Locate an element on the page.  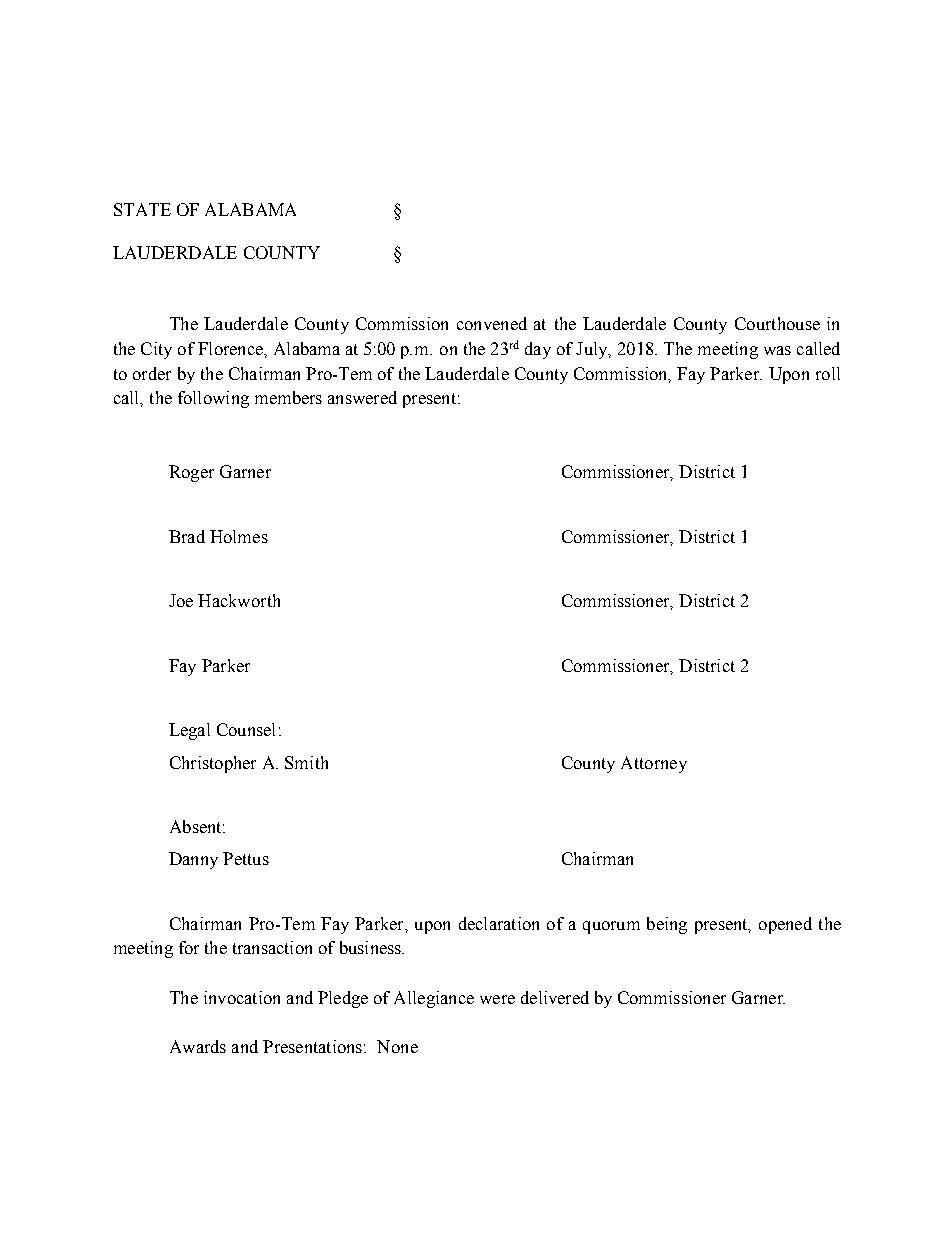
STATE is located at coordinates (142, 209).
